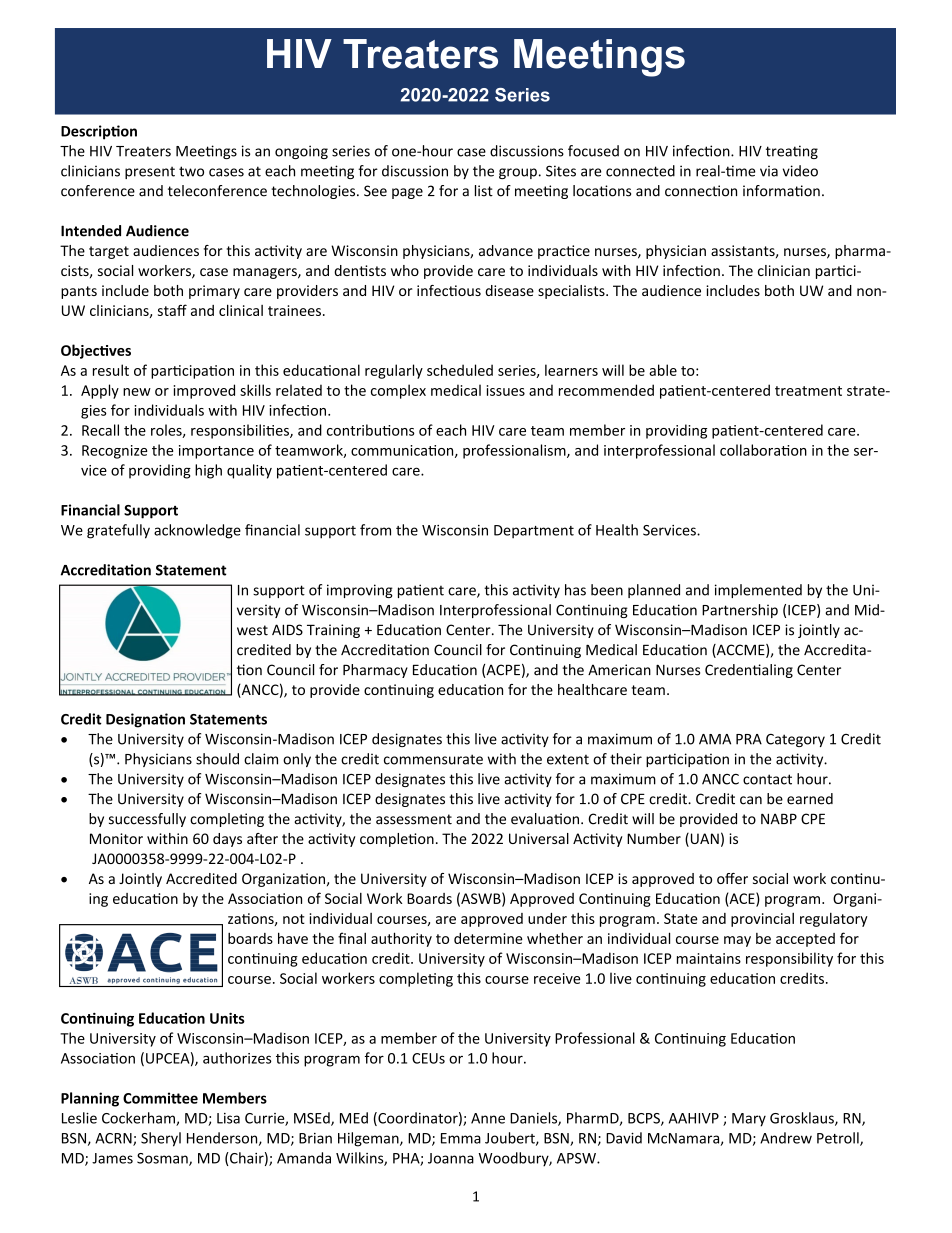 The width and height of the screenshot is (952, 1233). I want to click on Emma, so click(461, 1138).
